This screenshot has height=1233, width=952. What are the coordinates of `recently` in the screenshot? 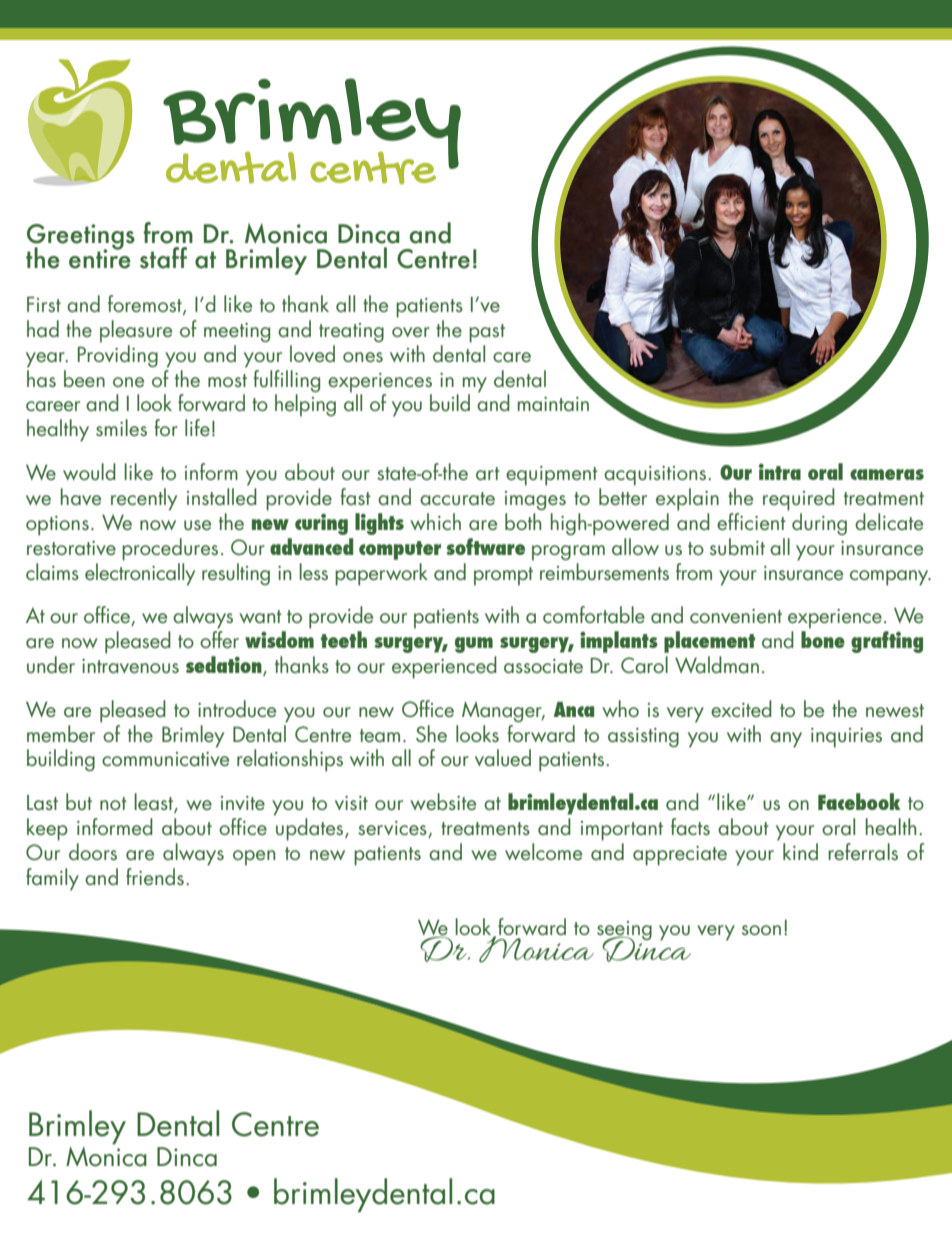 It's located at (144, 499).
